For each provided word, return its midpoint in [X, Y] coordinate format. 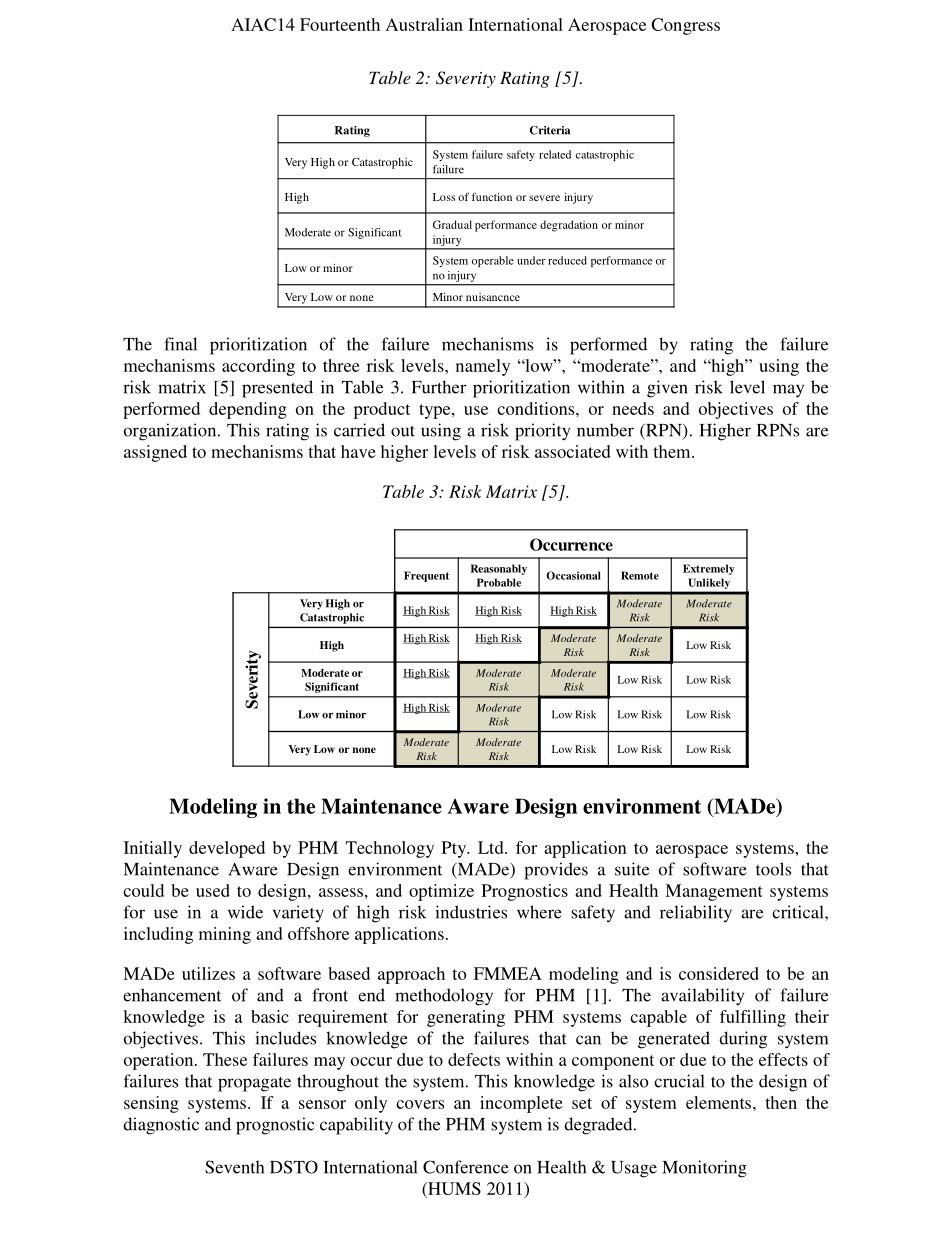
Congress [685, 26]
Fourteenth [340, 24]
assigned [155, 453]
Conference [466, 1167]
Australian [424, 24]
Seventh [234, 1167]
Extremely [709, 569]
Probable [499, 582]
